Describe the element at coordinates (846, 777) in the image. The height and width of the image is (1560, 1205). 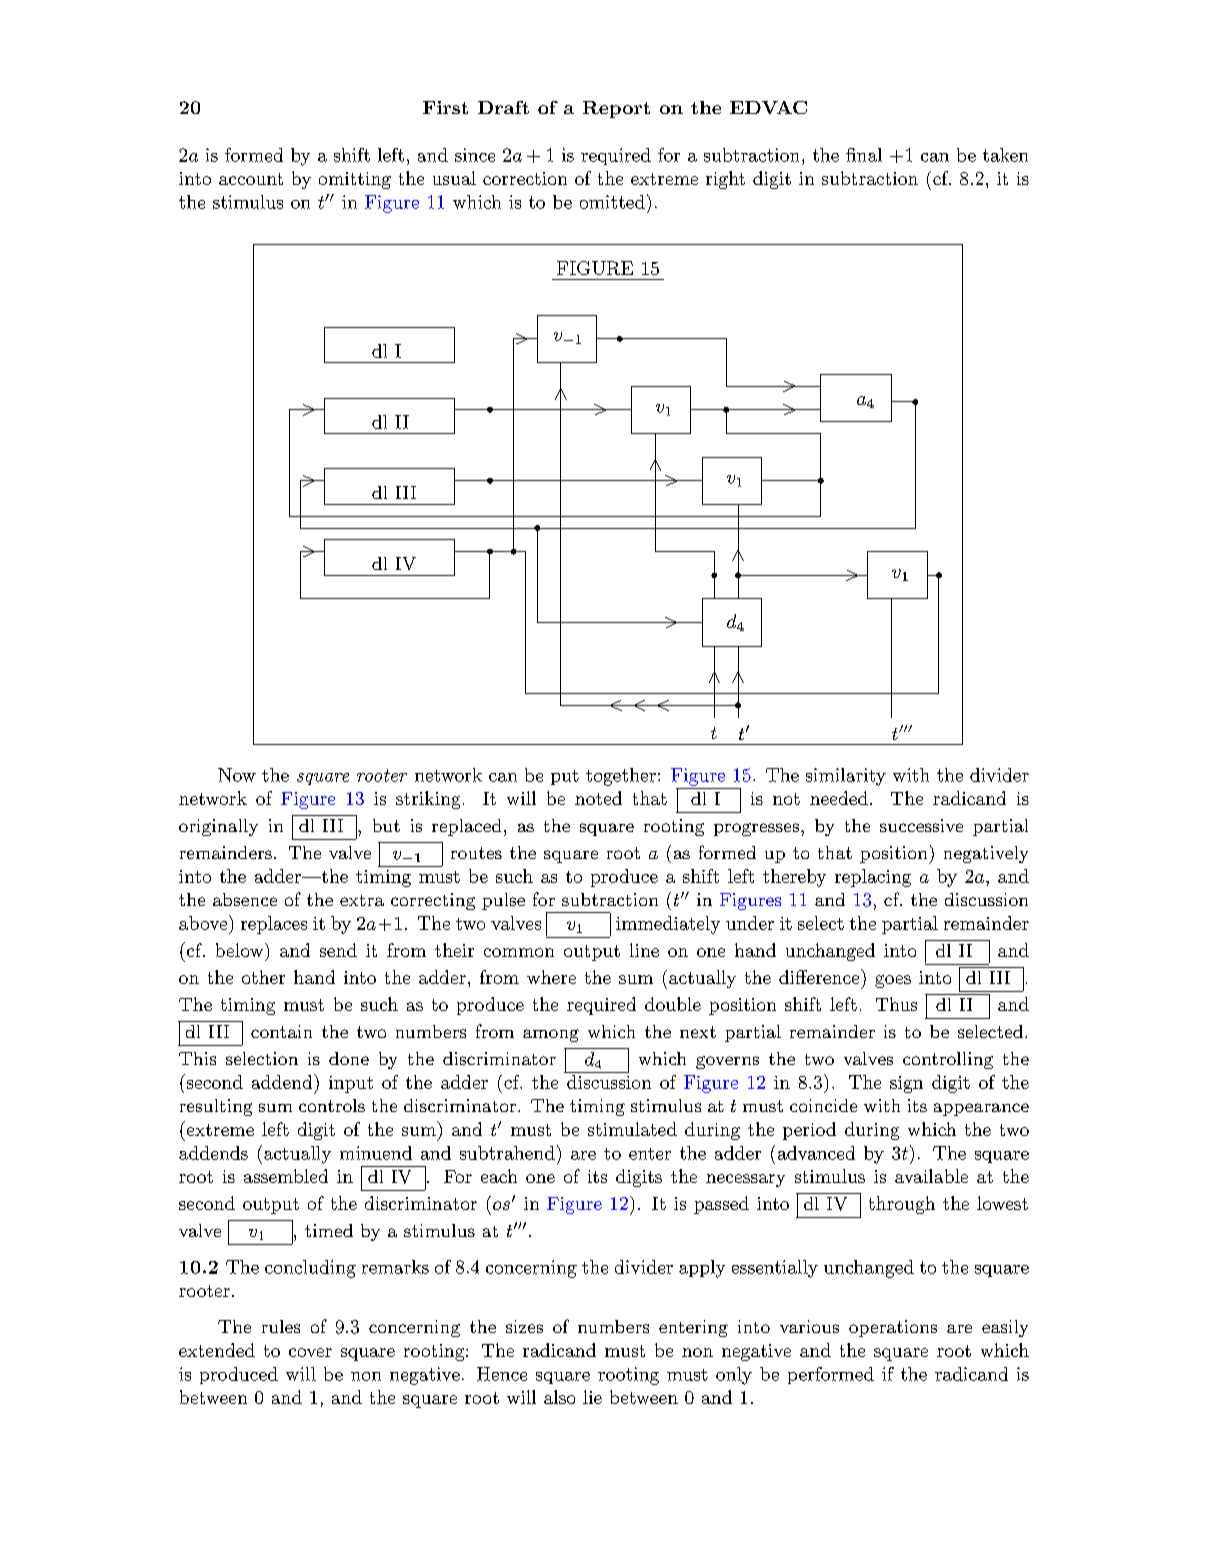
I see `similarity` at that location.
